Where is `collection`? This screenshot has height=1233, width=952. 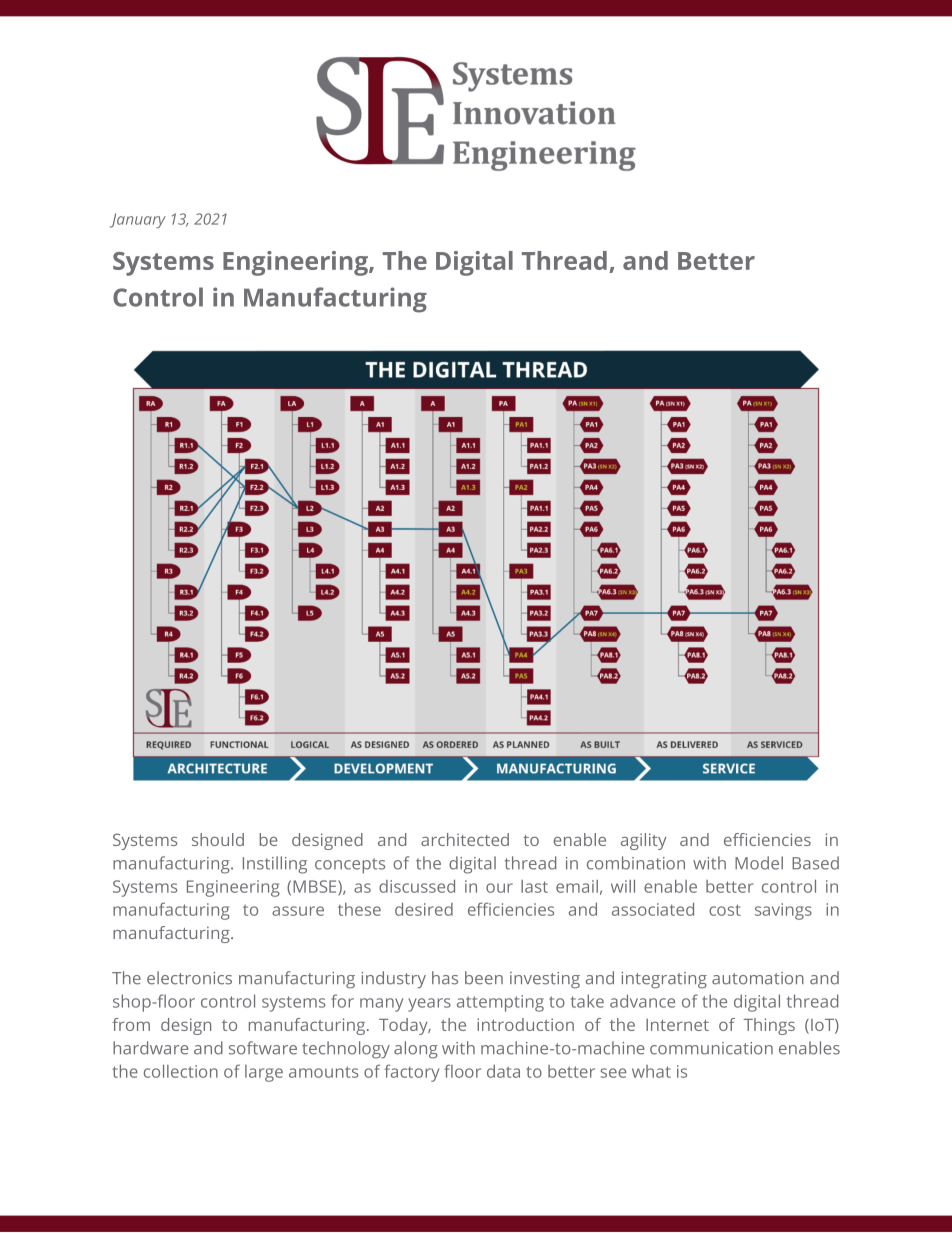
collection is located at coordinates (181, 1071).
